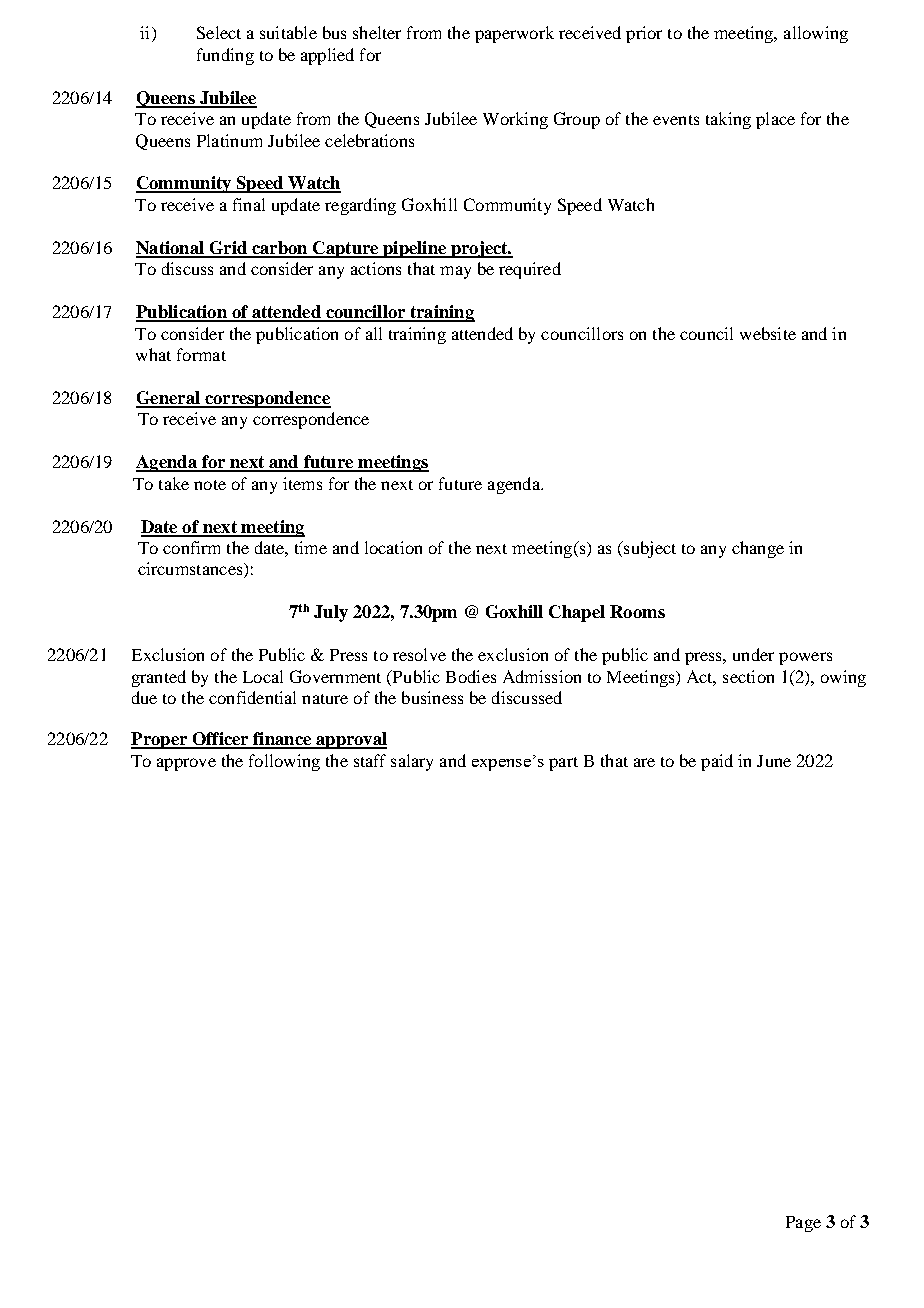 This image has height=1308, width=924. Describe the element at coordinates (263, 676) in the image. I see `Local` at that location.
